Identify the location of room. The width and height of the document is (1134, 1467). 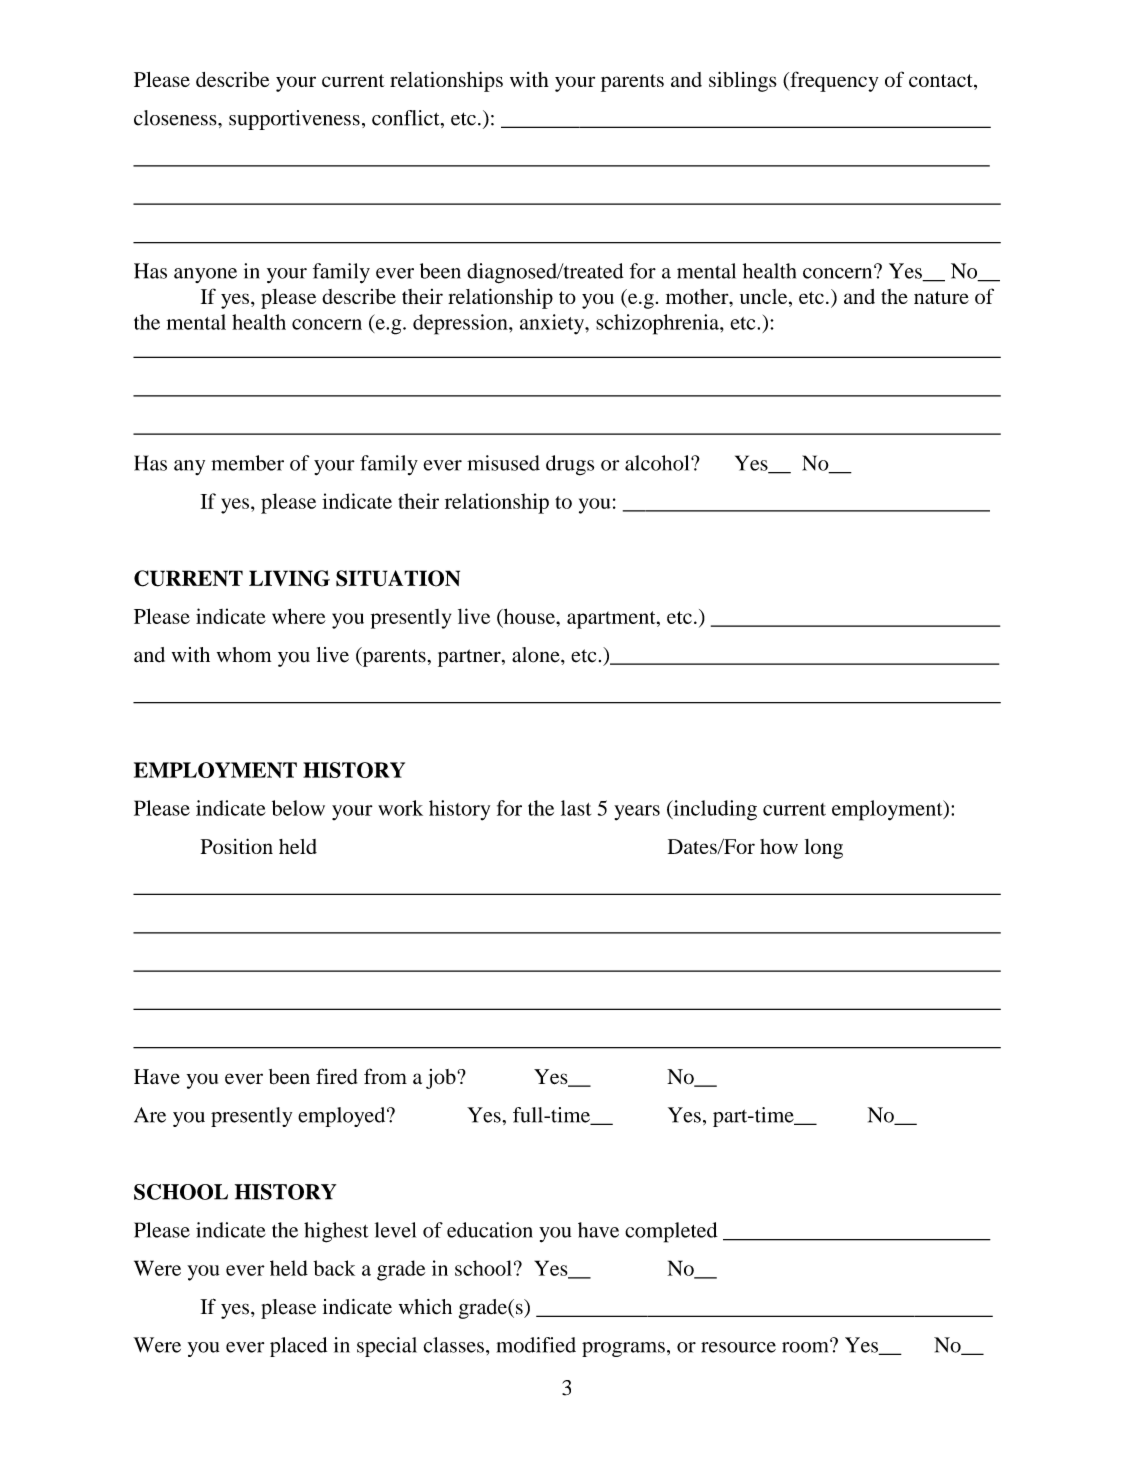
(806, 1346).
